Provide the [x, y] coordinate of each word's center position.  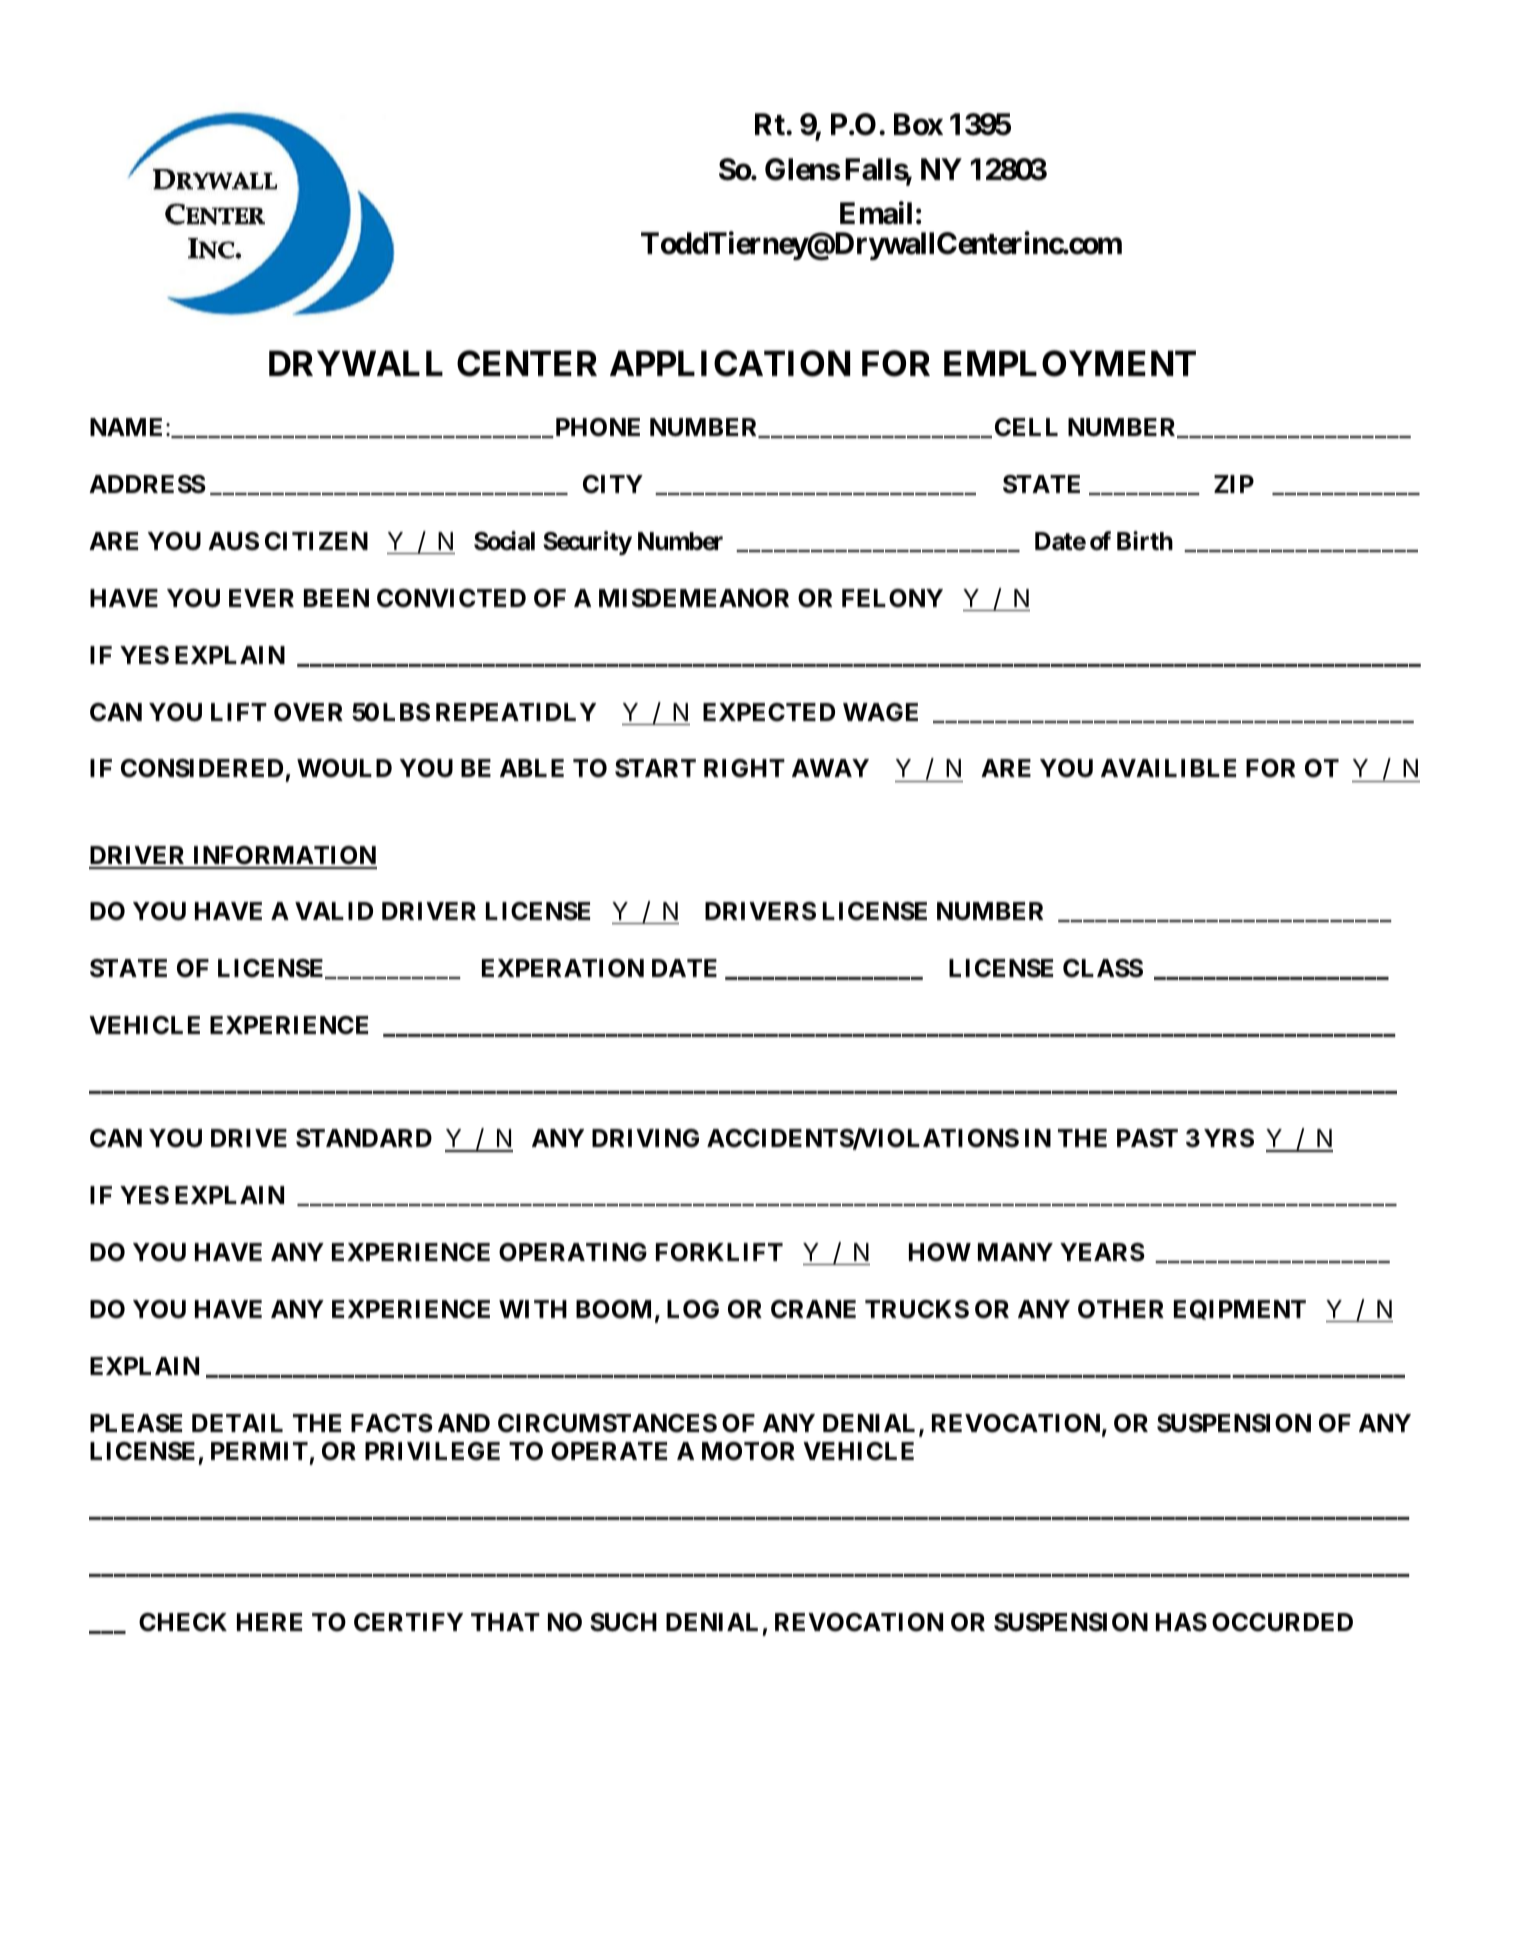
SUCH [623, 1622]
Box [918, 124]
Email [876, 213]
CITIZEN [316, 541]
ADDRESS [147, 484]
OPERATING [573, 1252]
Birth [1145, 540]
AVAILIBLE [1168, 768]
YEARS [1102, 1252]
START [655, 768]
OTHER [1121, 1309]
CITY [613, 484]
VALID [334, 911]
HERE [269, 1622]
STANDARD [364, 1138]
